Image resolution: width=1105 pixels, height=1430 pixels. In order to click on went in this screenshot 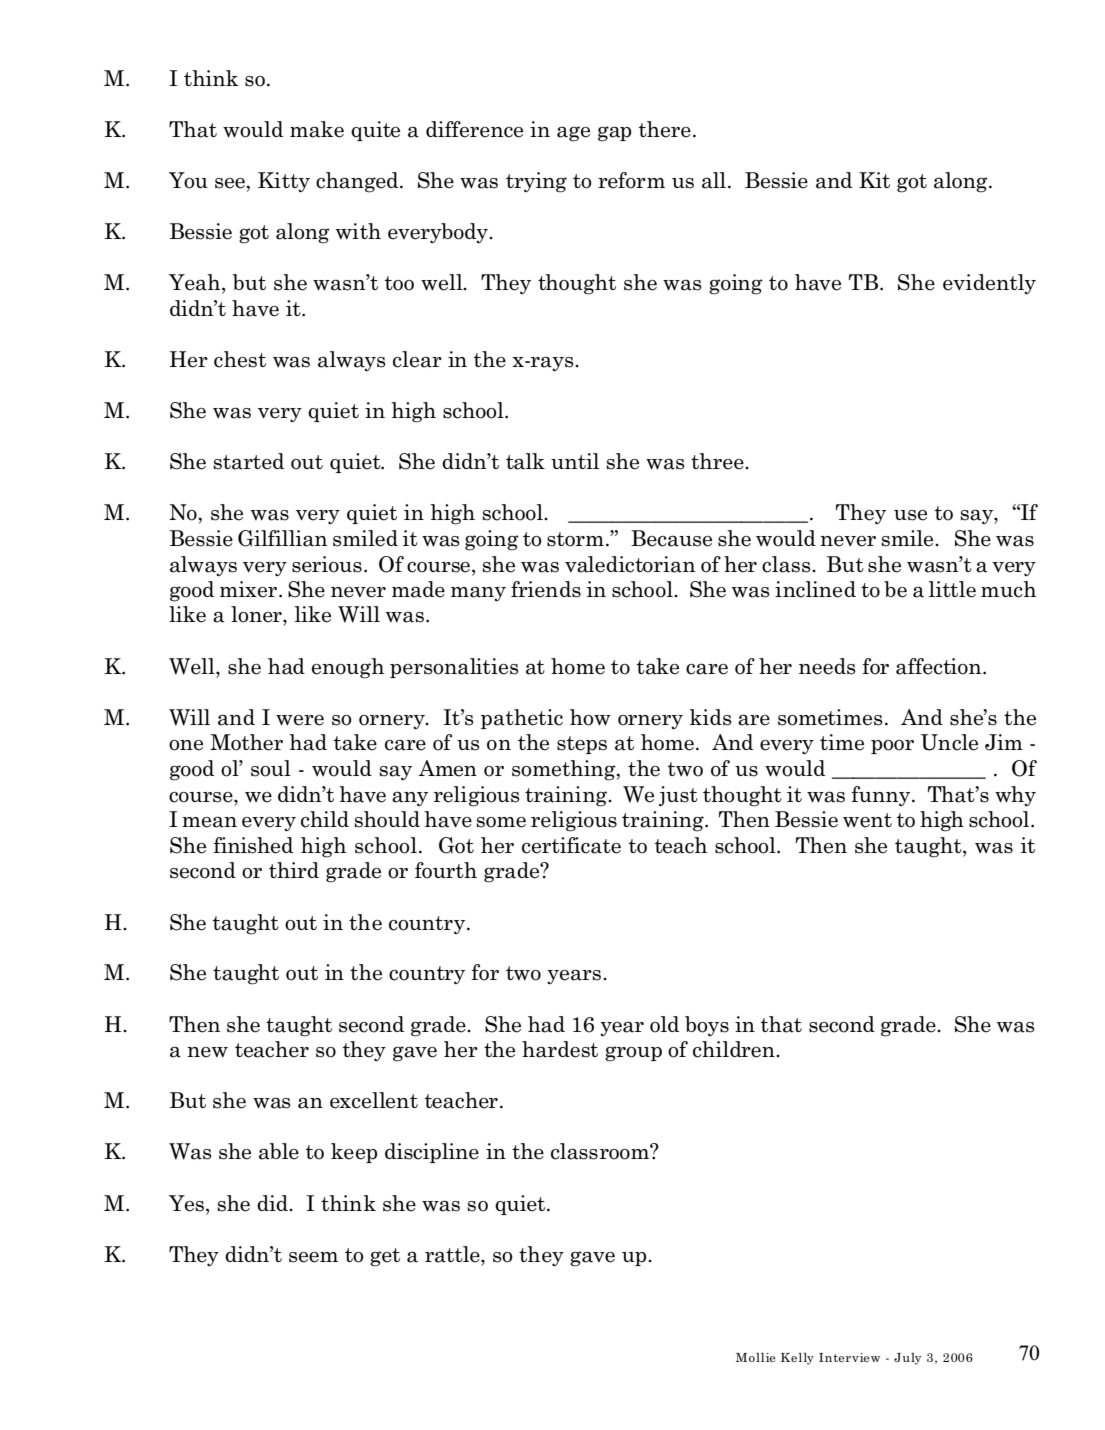, I will do `click(867, 820)`.
